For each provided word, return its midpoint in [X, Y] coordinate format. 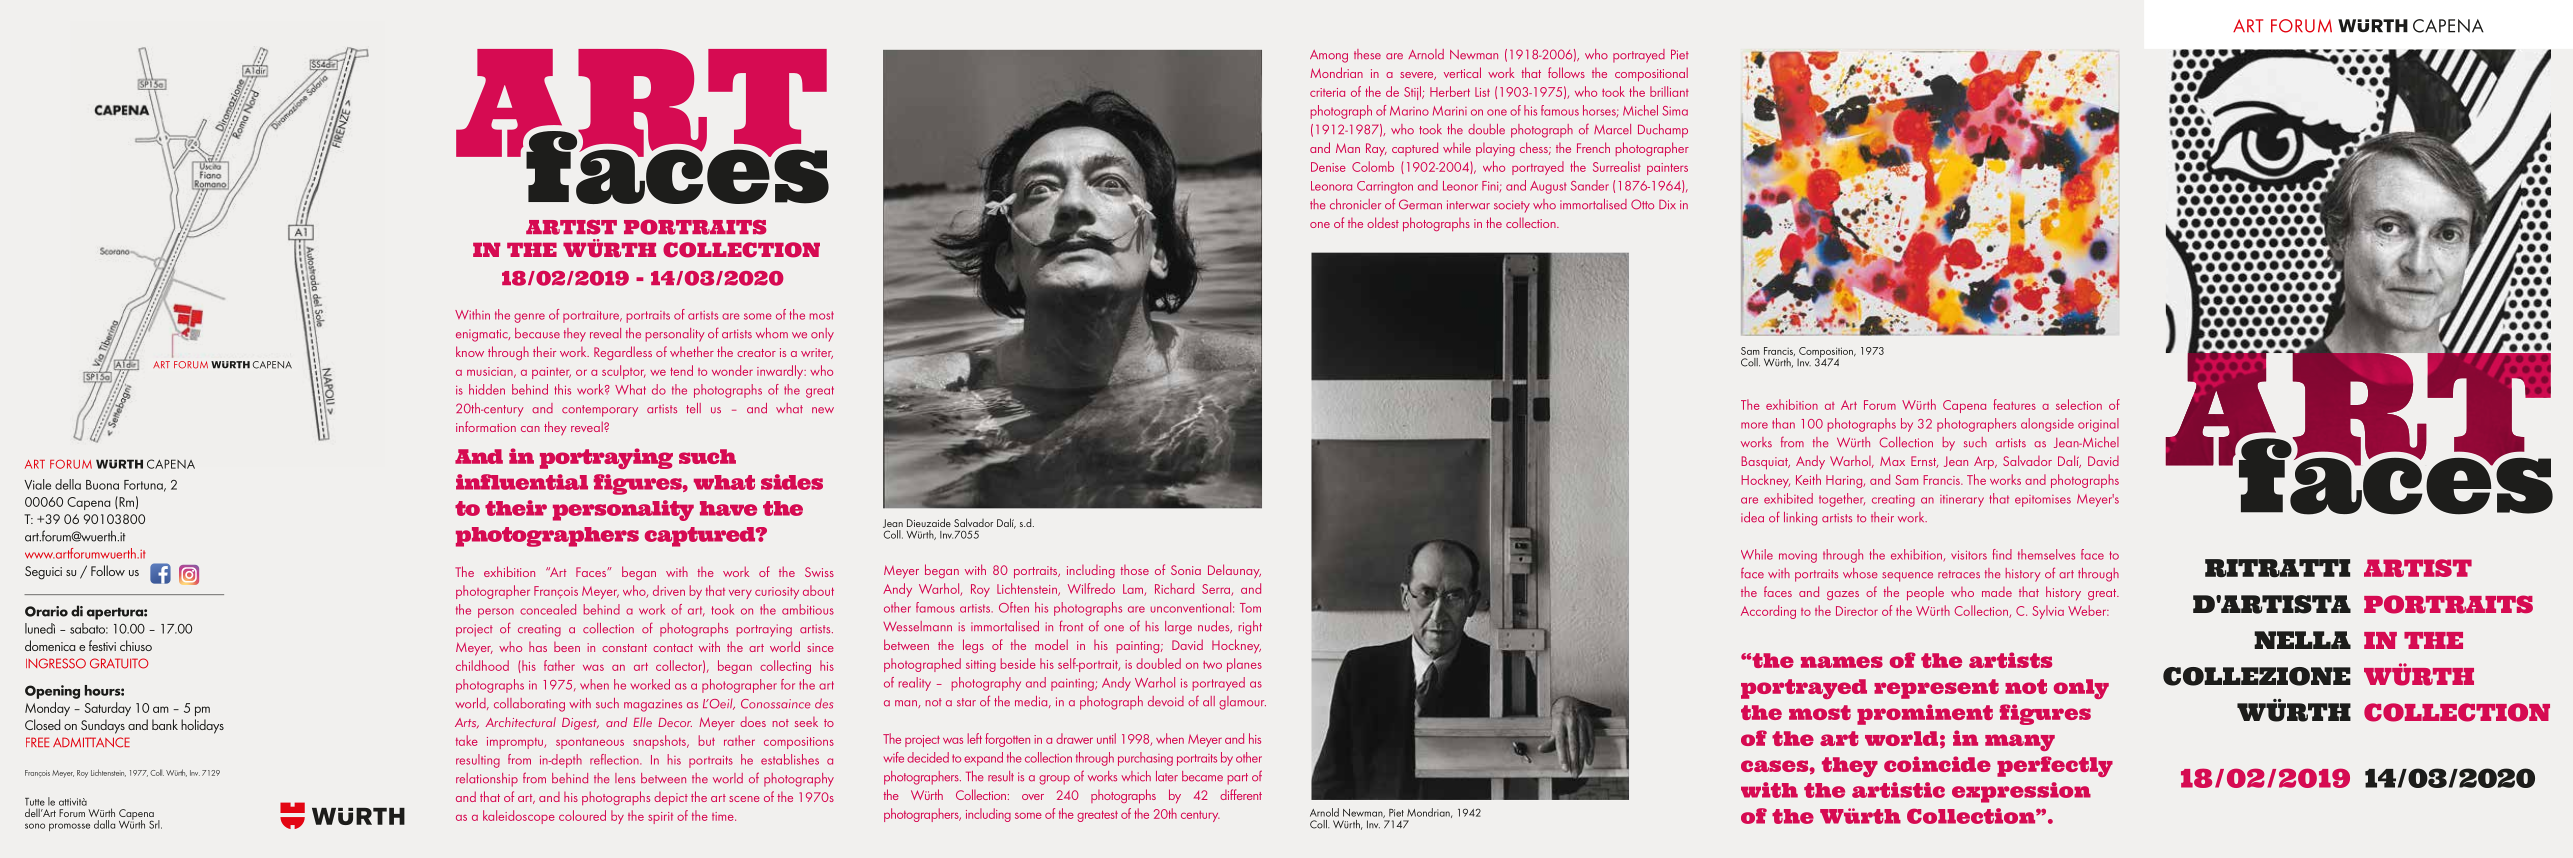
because [537, 333]
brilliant [1669, 91]
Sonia [1186, 570]
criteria [1327, 92]
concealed [548, 609]
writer [817, 353]
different [1241, 794]
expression [2021, 792]
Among [1329, 56]
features [2014, 404]
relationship [487, 780]
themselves [2046, 554]
